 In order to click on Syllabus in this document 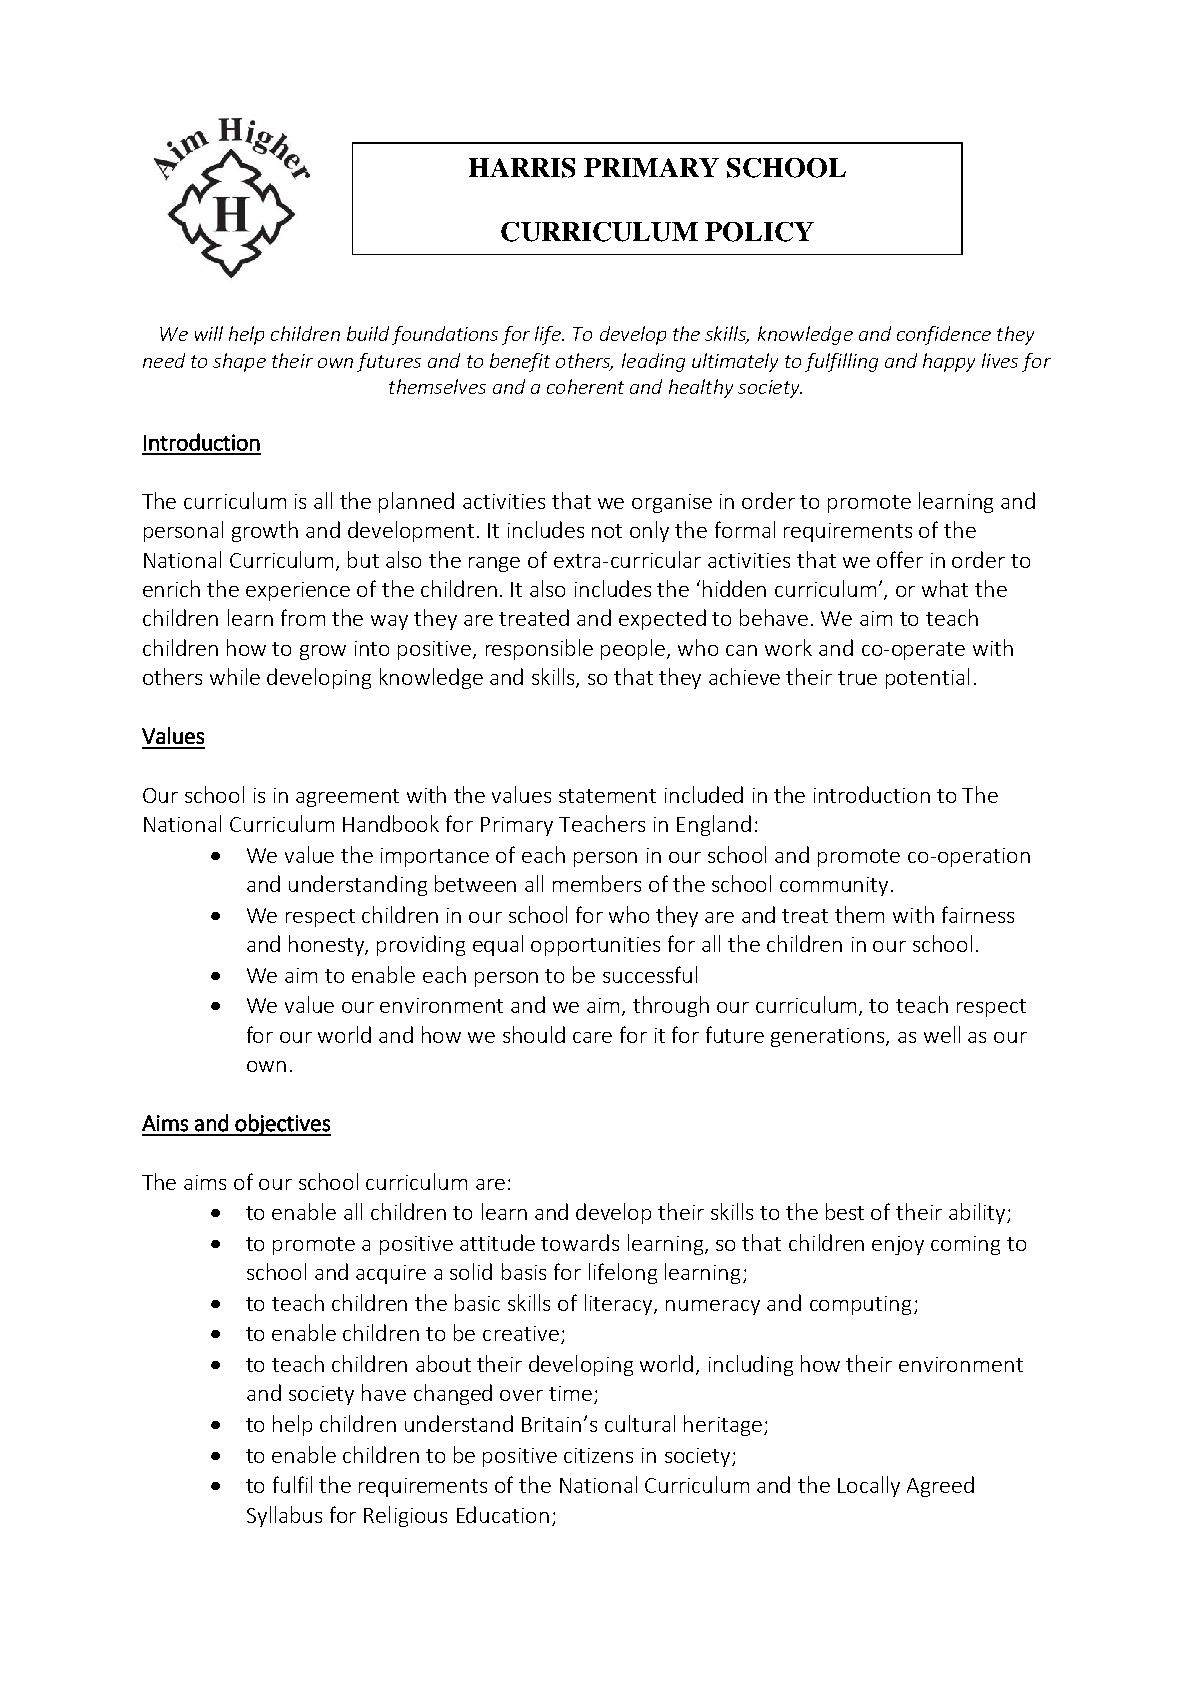, I will do `click(284, 1516)`.
